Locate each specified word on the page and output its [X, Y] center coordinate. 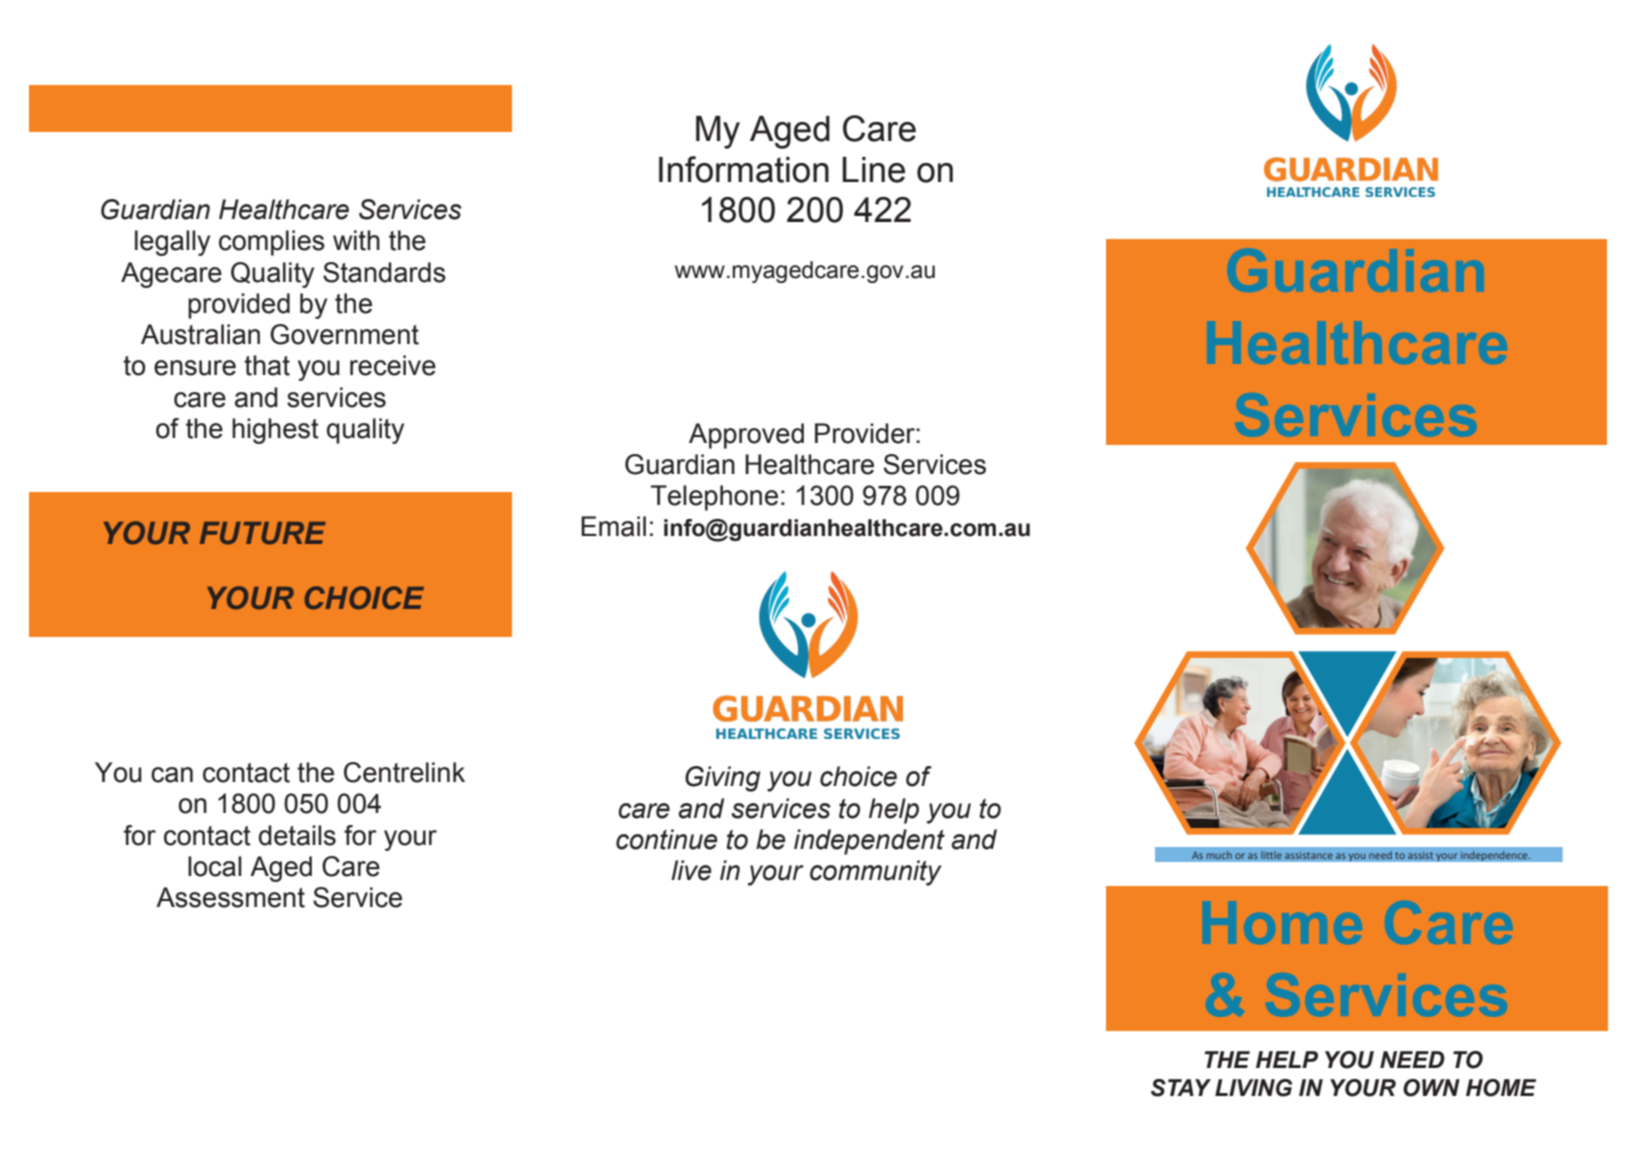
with [356, 240]
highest [275, 431]
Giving [723, 779]
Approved [746, 436]
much [1219, 855]
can [172, 775]
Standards [384, 272]
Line [873, 170]
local [215, 866]
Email [613, 526]
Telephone [714, 498]
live [691, 870]
